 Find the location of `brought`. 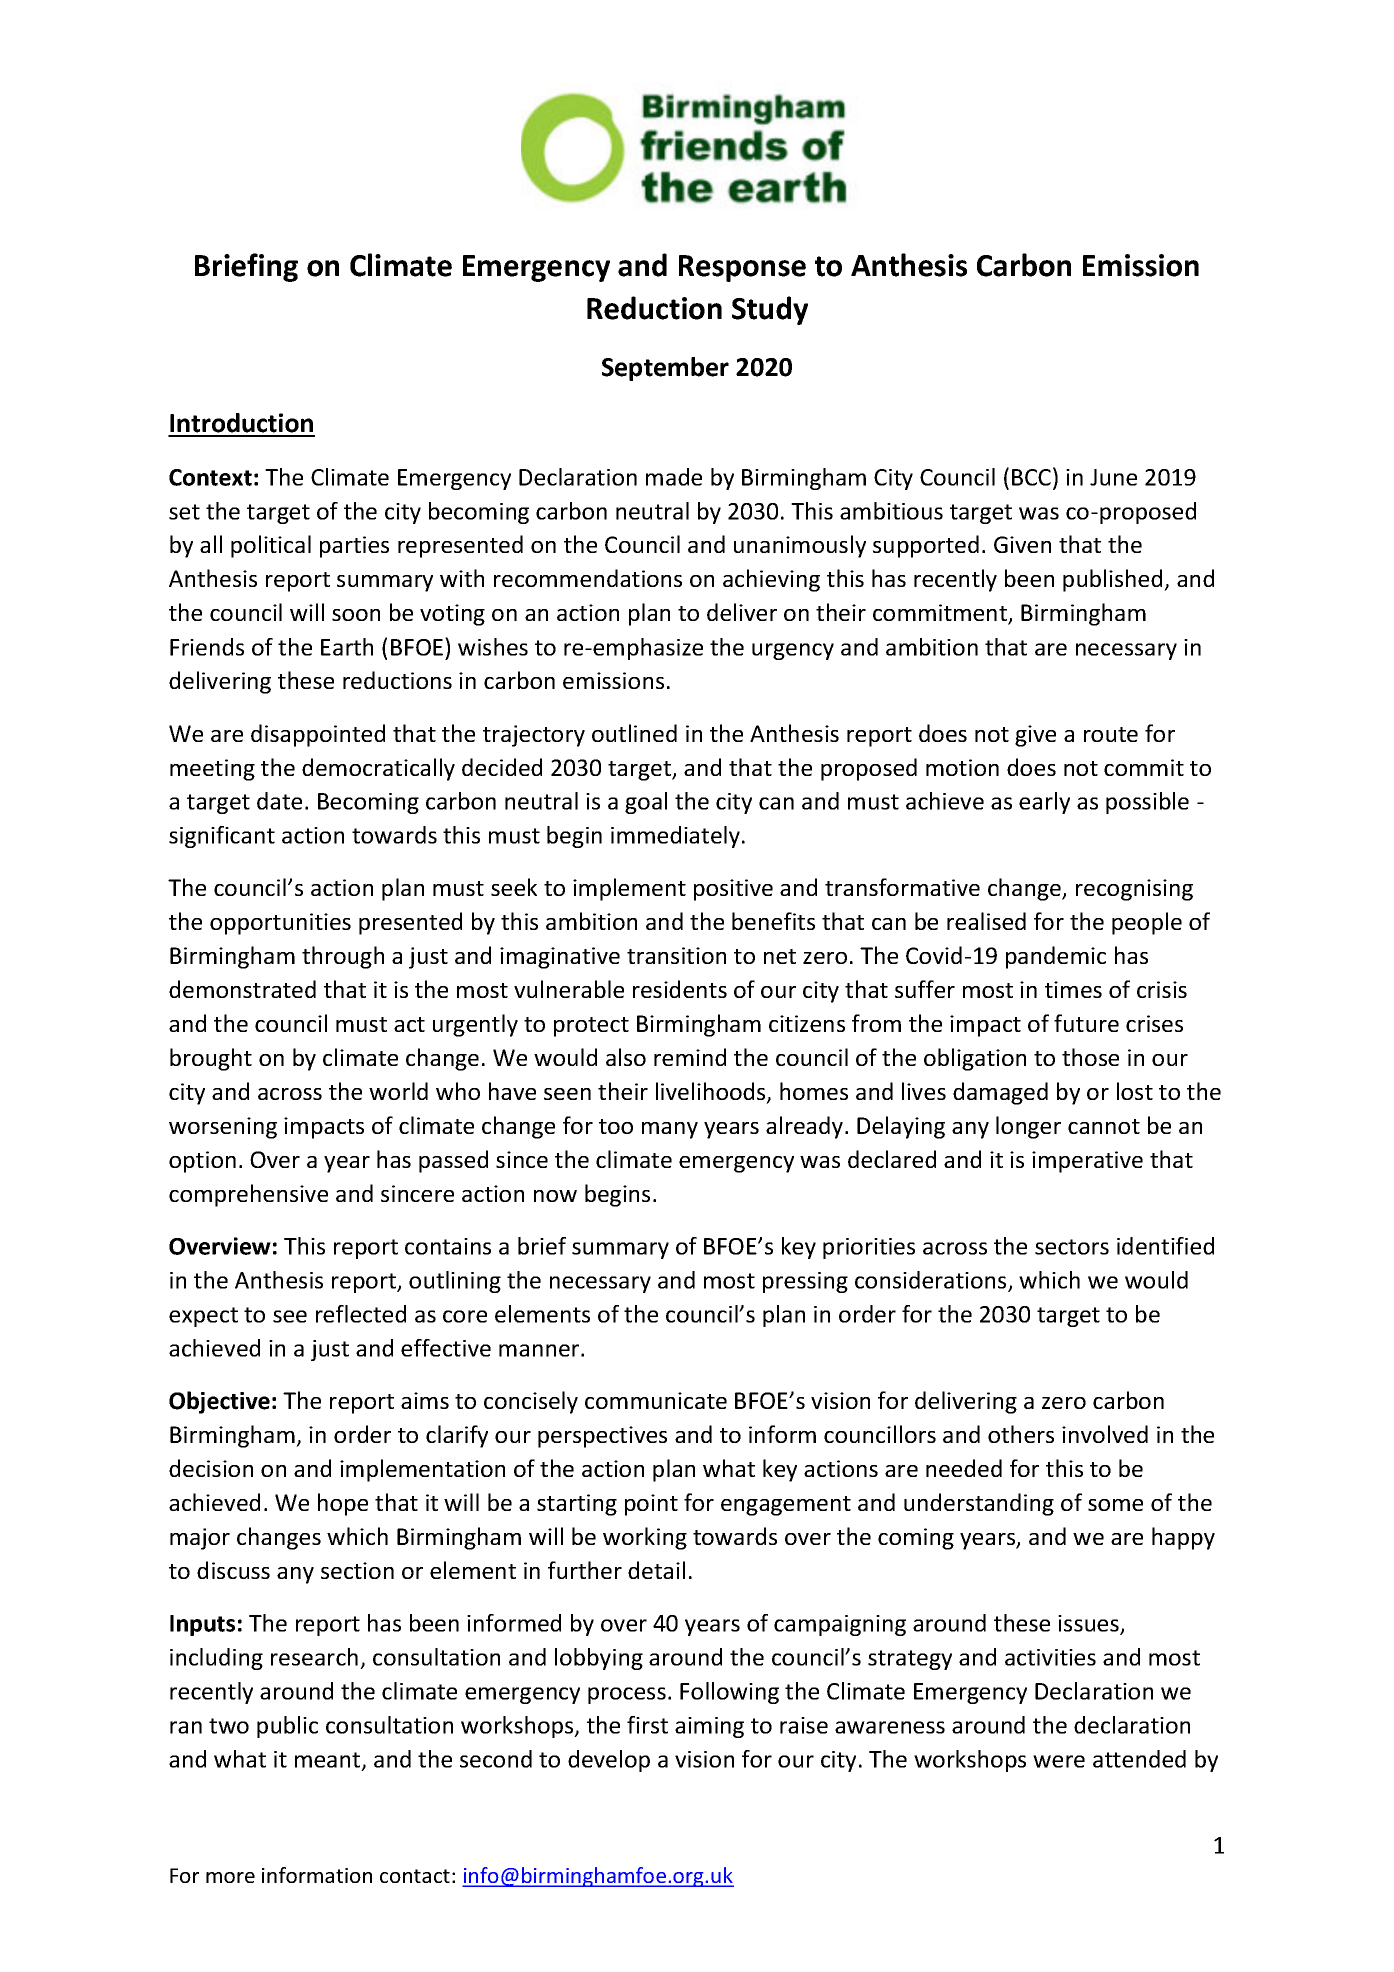

brought is located at coordinates (211, 1059).
